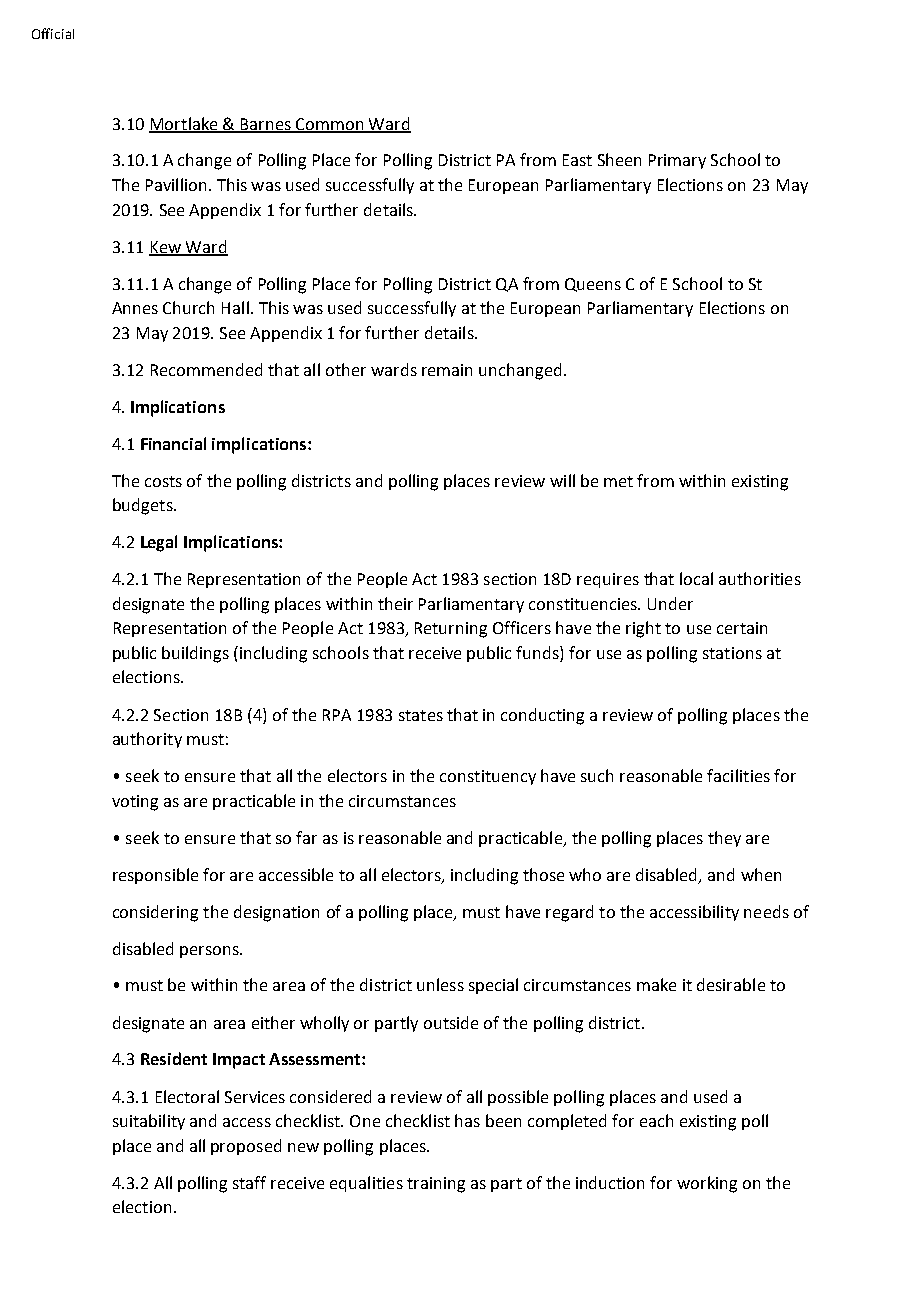  What do you see at coordinates (656, 1120) in the image?
I see `each` at bounding box center [656, 1120].
